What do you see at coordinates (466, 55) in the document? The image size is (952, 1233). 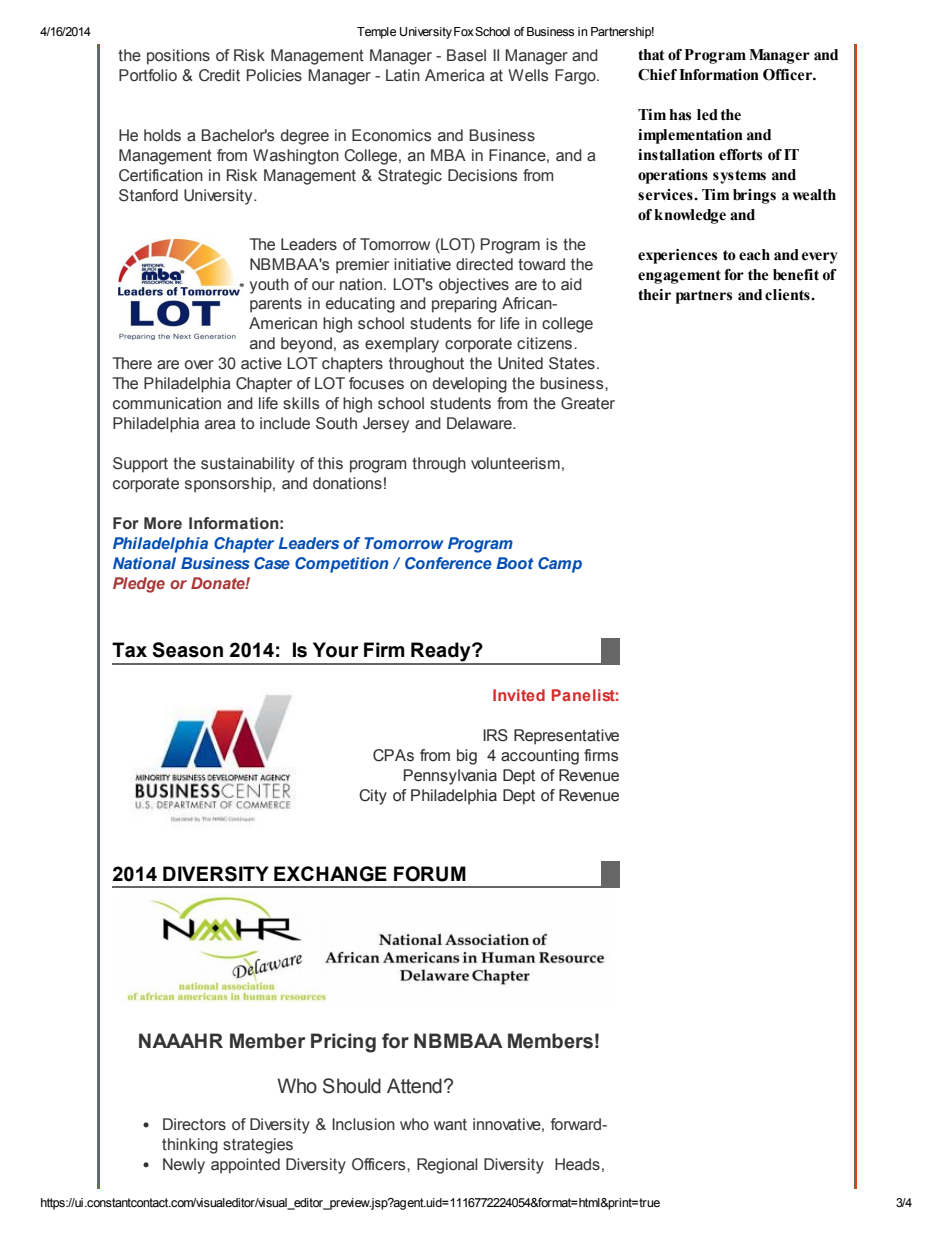 I see `Basel` at bounding box center [466, 55].
